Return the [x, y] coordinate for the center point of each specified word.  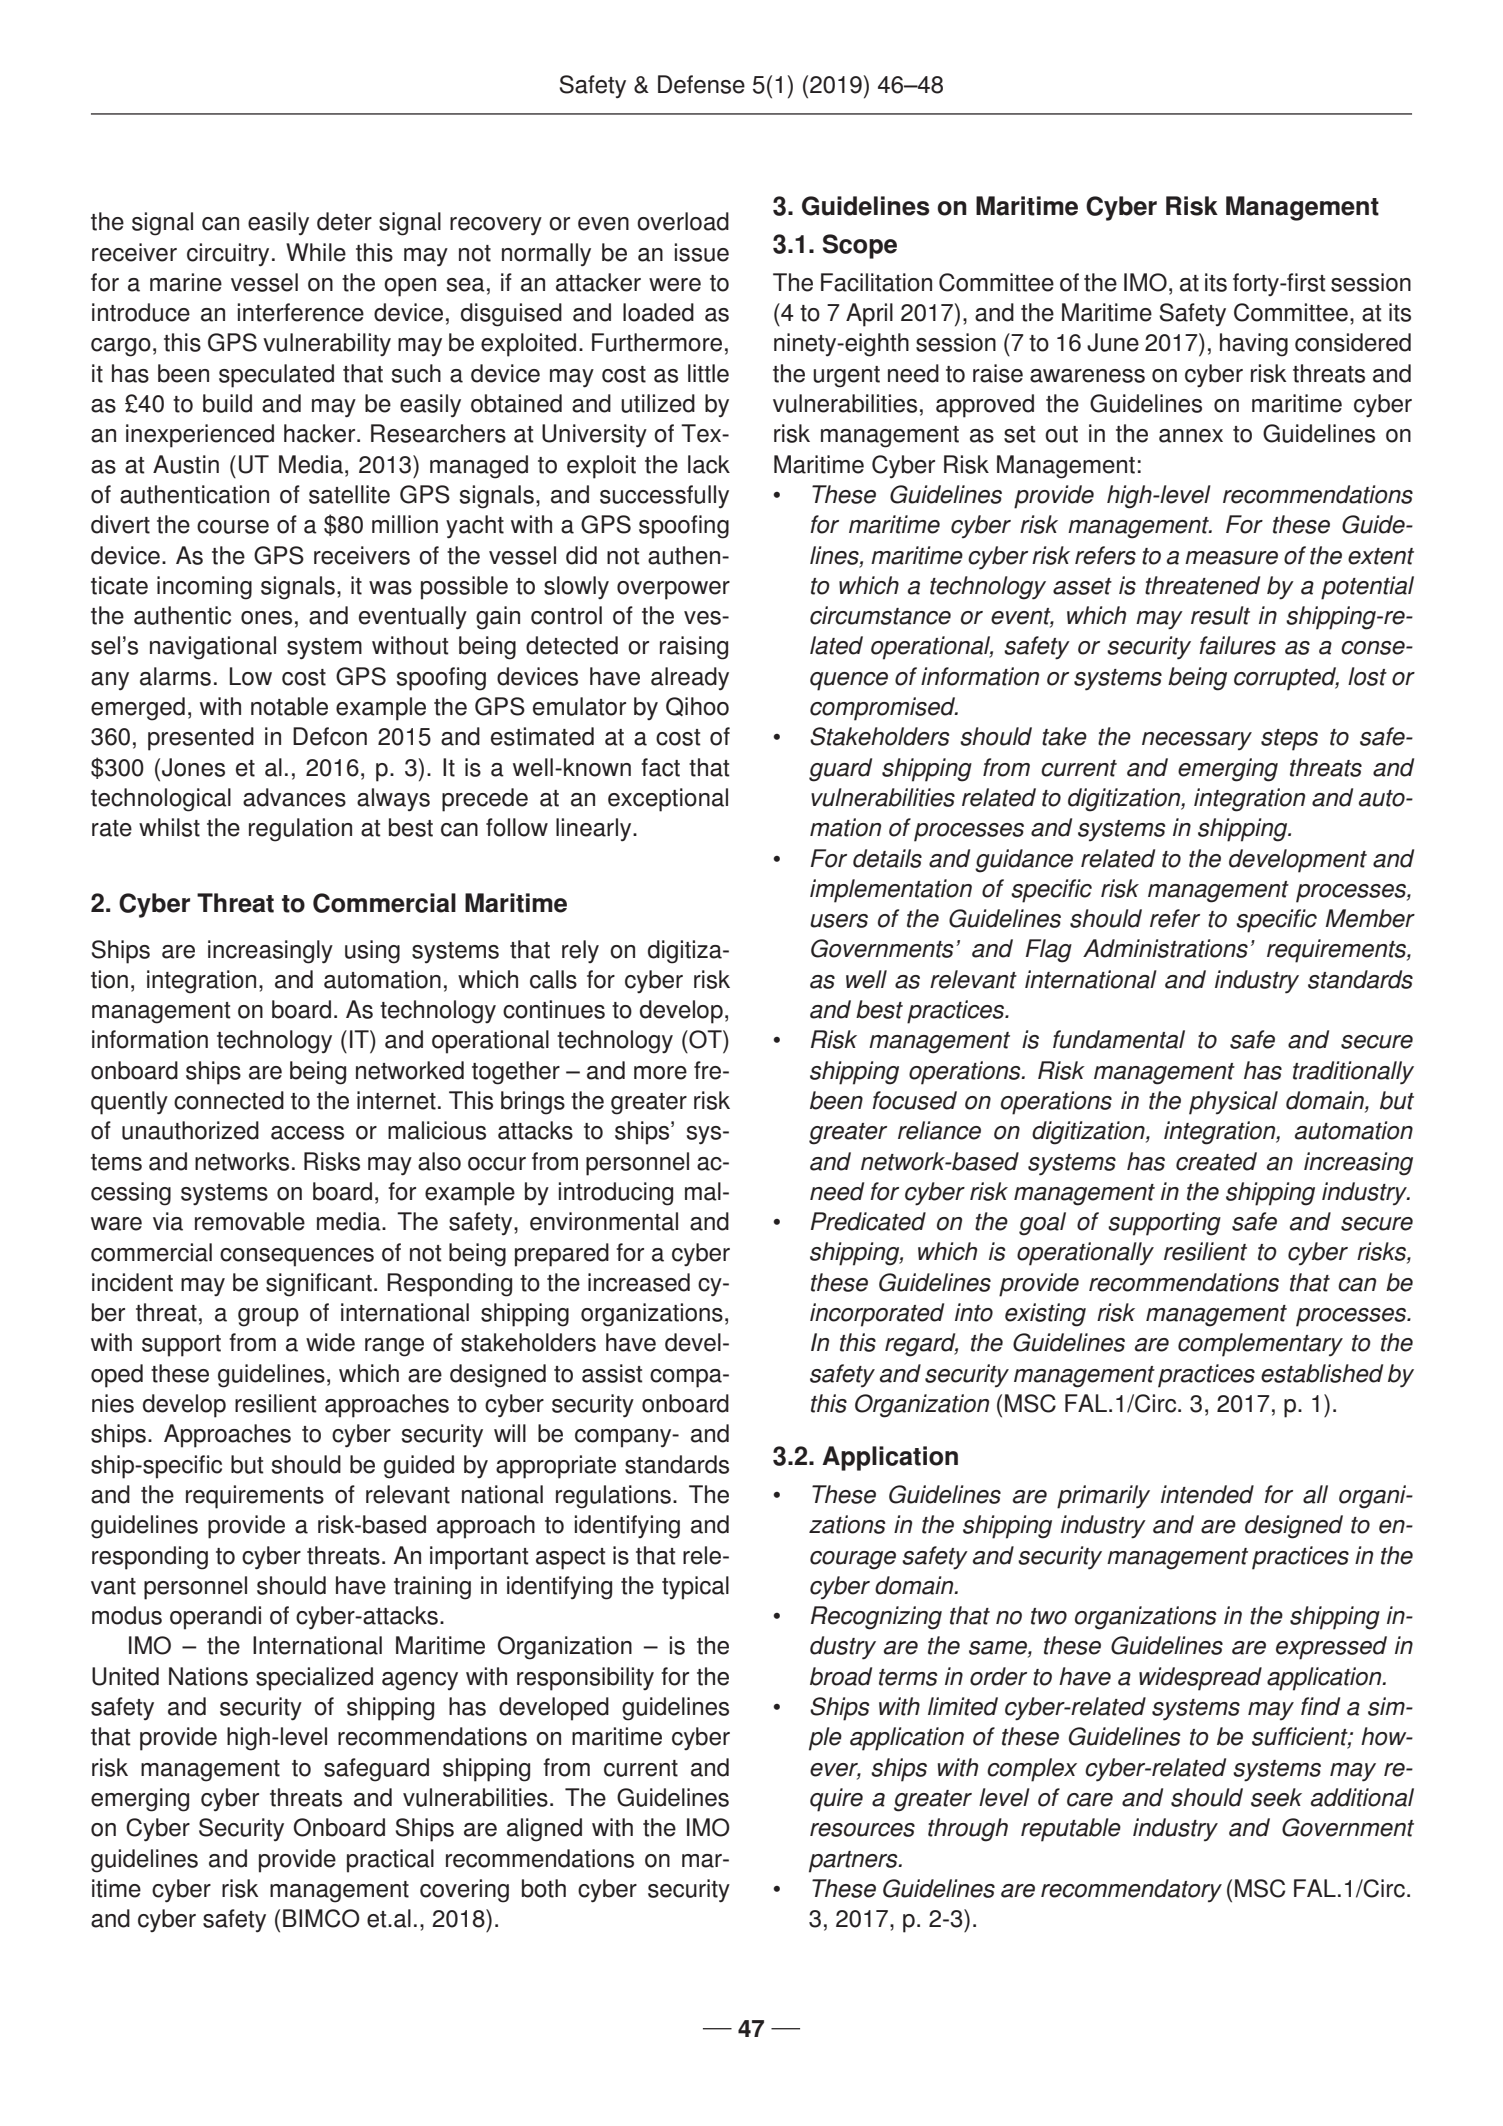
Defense [701, 84]
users [839, 921]
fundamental [1119, 1039]
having [1254, 345]
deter [344, 221]
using [372, 952]
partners [854, 1862]
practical [390, 1861]
